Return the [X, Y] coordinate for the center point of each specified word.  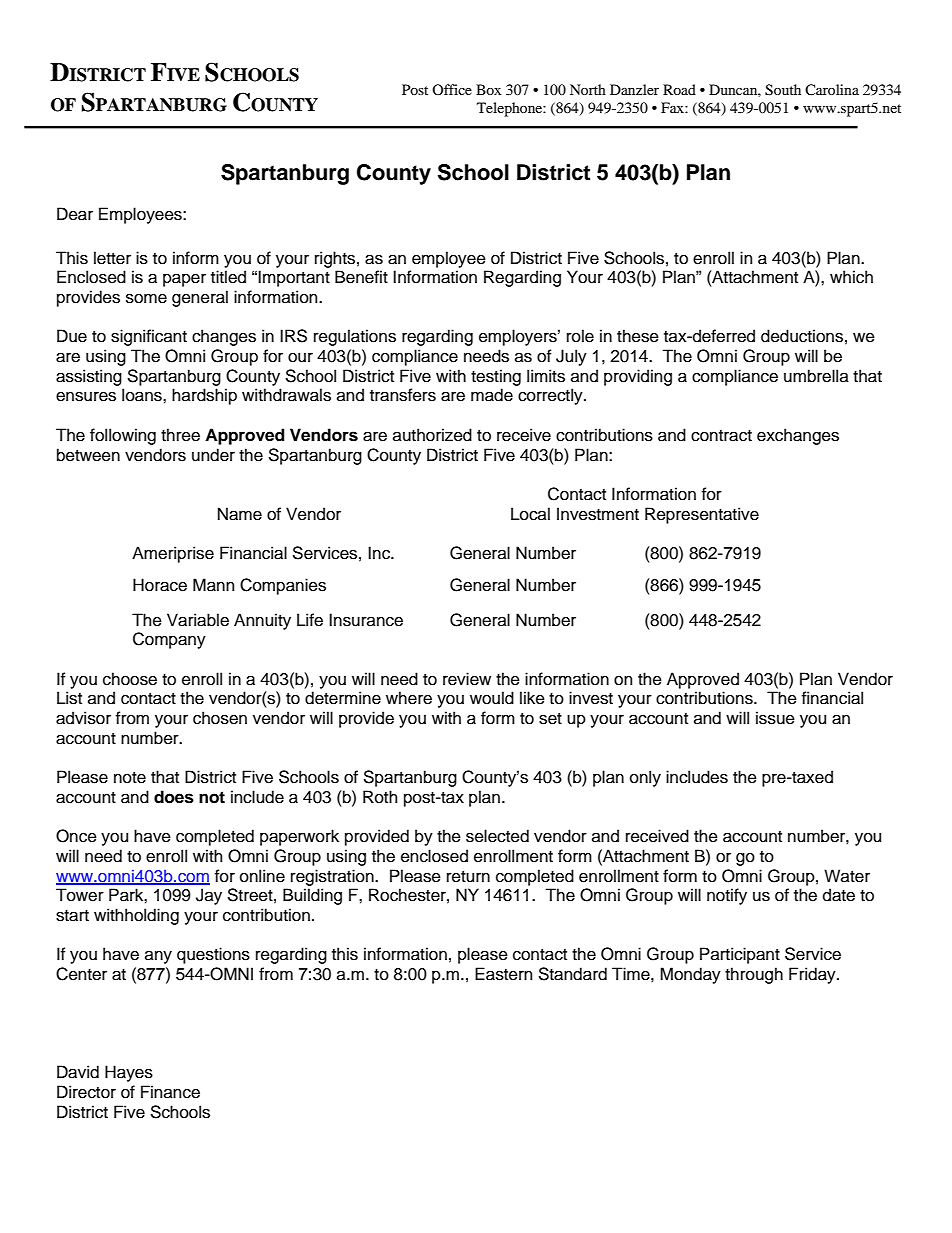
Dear [75, 214]
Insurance [366, 620]
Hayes [129, 1073]
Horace [160, 585]
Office [452, 89]
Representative [702, 515]
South [783, 90]
